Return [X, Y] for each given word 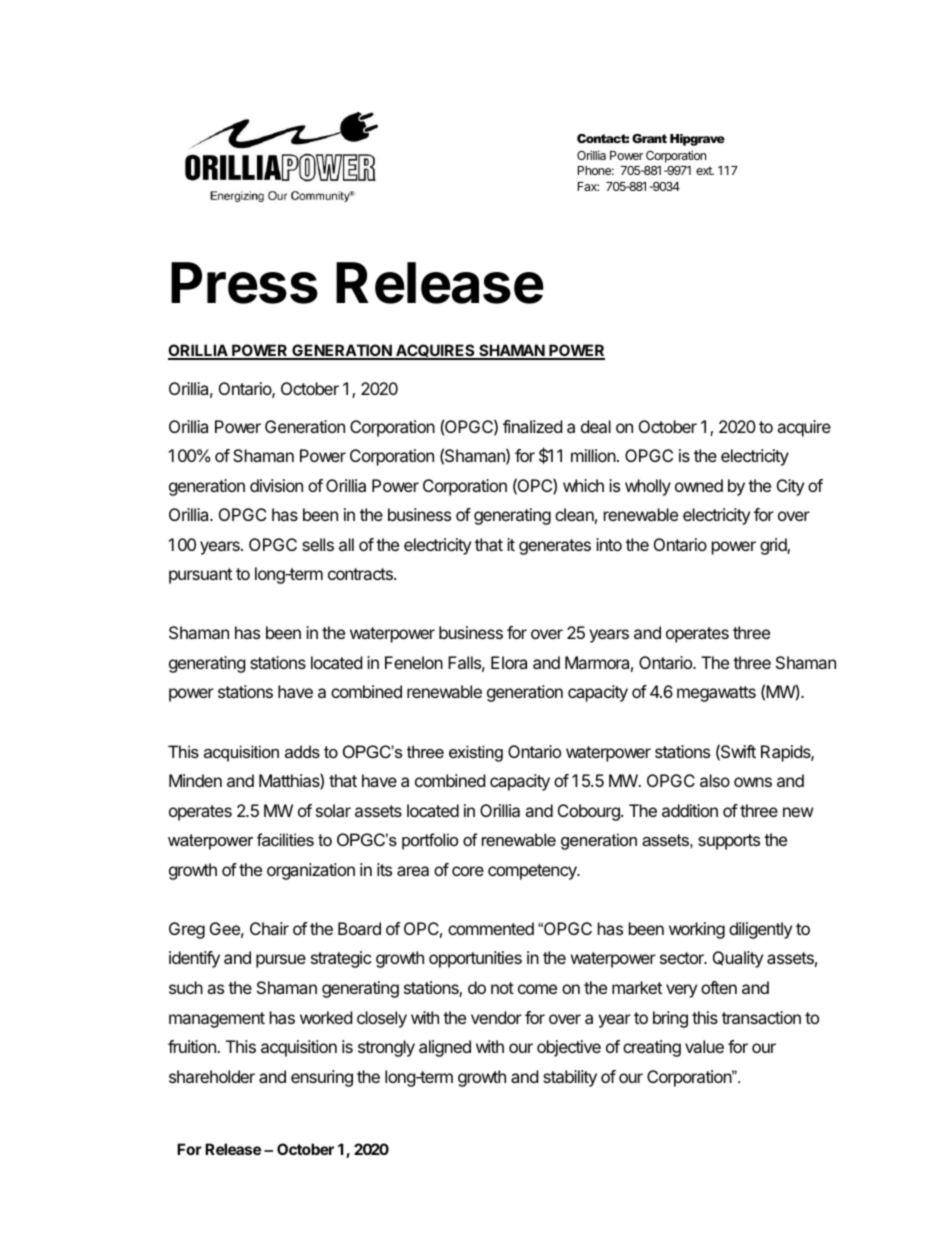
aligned [445, 1048]
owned [699, 485]
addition [690, 810]
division [276, 485]
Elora [509, 662]
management [217, 1020]
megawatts [716, 694]
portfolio [430, 841]
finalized [532, 426]
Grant [649, 138]
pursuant [200, 576]
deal [596, 426]
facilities [285, 839]
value [704, 1046]
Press [244, 283]
